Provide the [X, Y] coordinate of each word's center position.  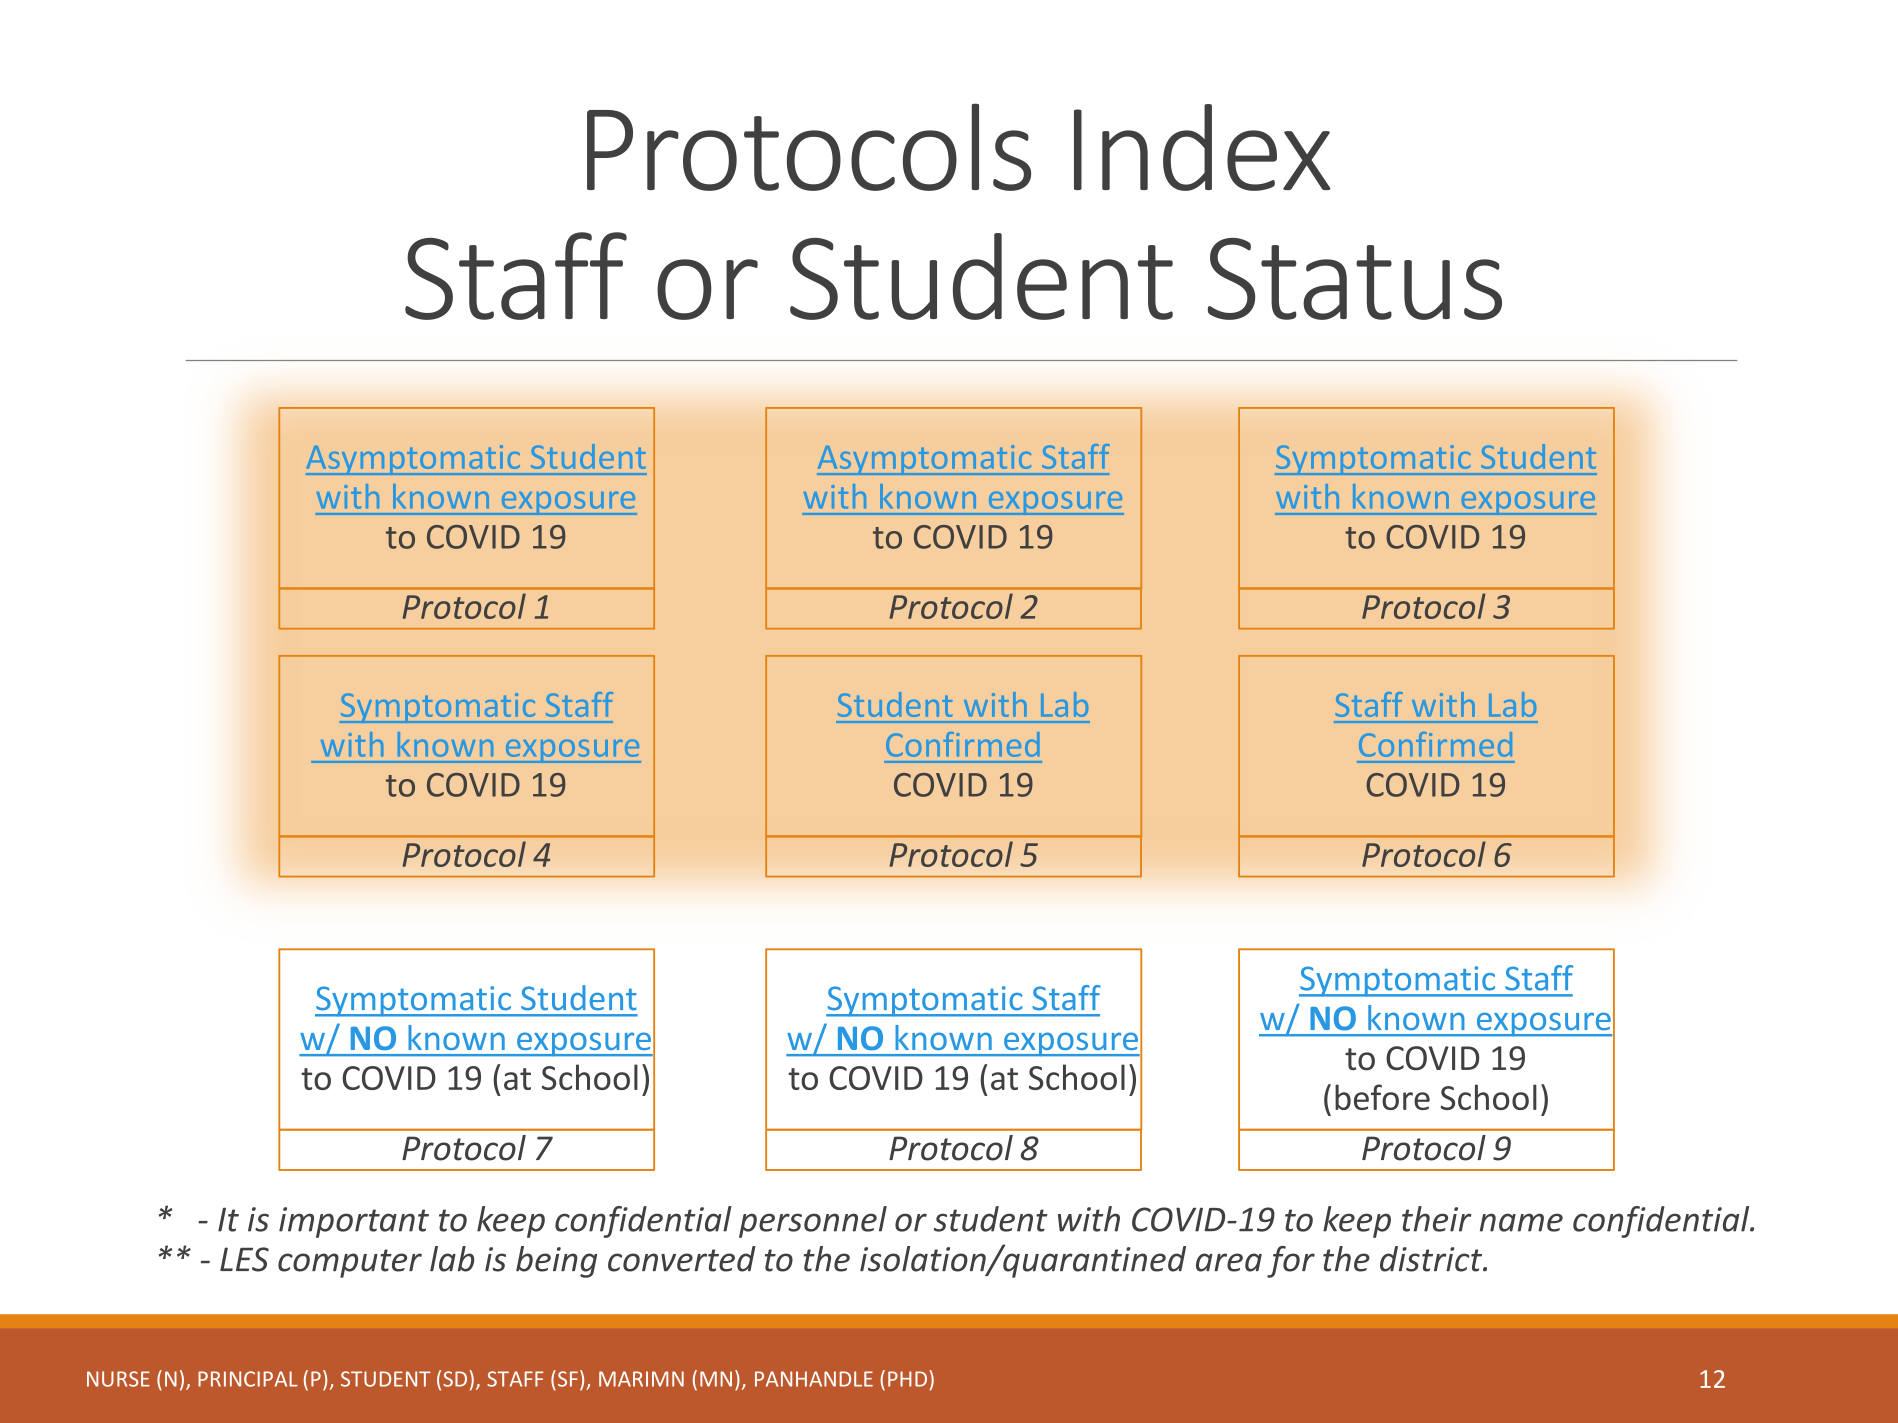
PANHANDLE [814, 1379]
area [1229, 1262]
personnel [813, 1222]
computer [350, 1263]
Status [1355, 279]
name [1521, 1222]
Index [1202, 147]
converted [682, 1259]
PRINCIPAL [248, 1379]
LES [244, 1259]
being [556, 1262]
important [354, 1222]
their [1437, 1219]
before [1382, 1097]
